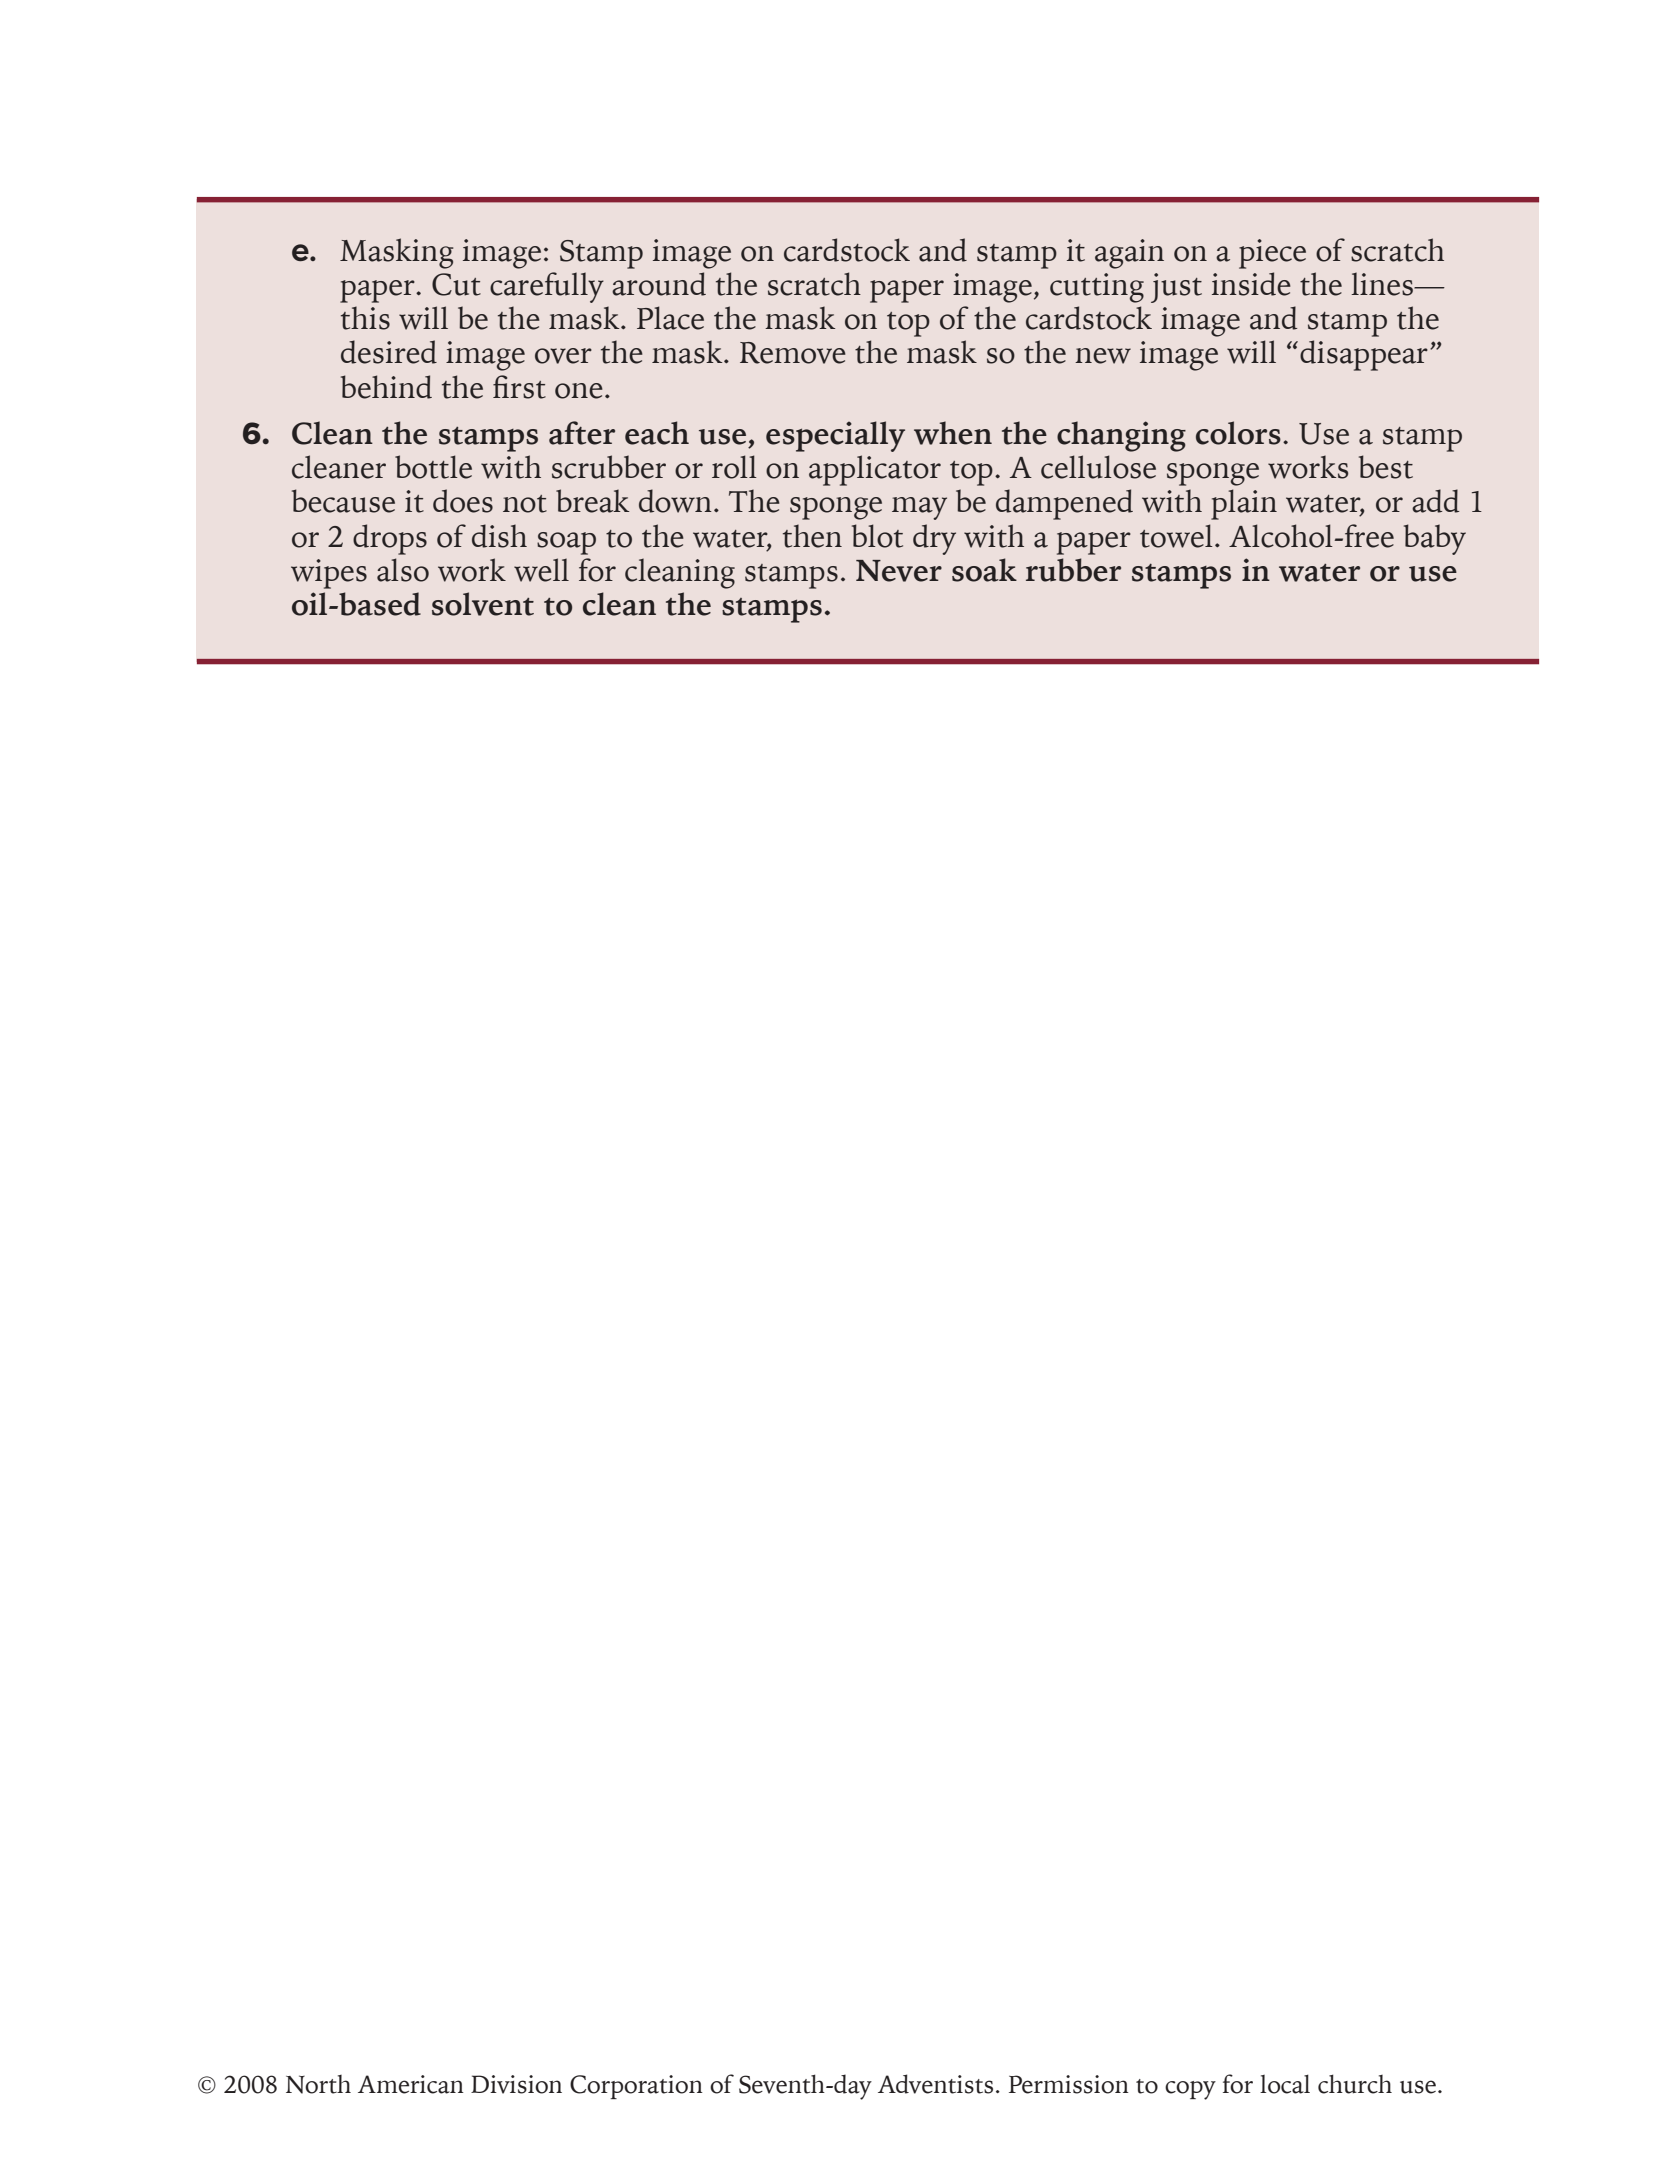  I want to click on towel, so click(1176, 536).
